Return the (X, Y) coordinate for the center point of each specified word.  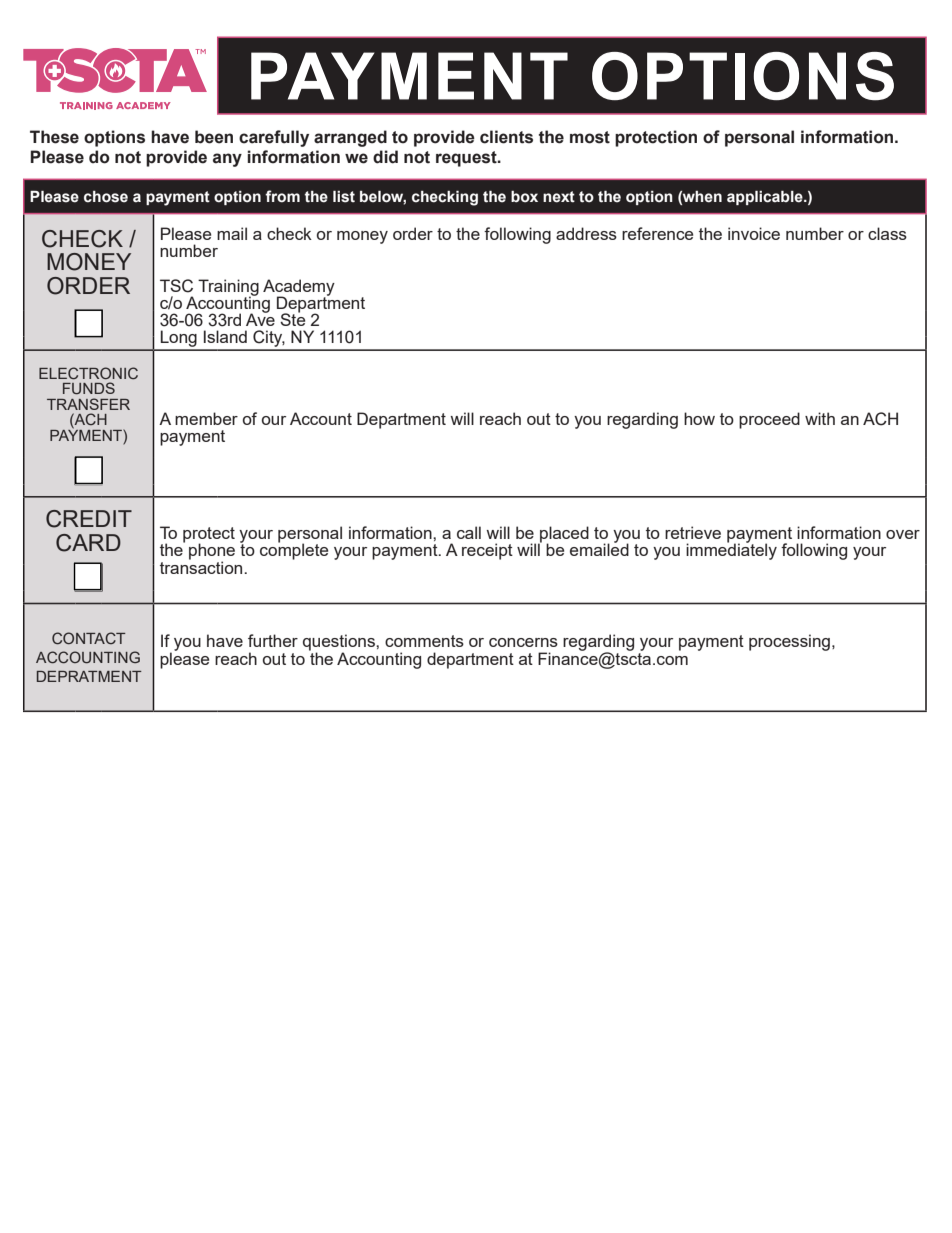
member (206, 418)
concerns (523, 642)
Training (228, 288)
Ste (292, 318)
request (467, 159)
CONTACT (89, 638)
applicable (766, 198)
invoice (754, 233)
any (227, 160)
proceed (769, 420)
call (469, 532)
